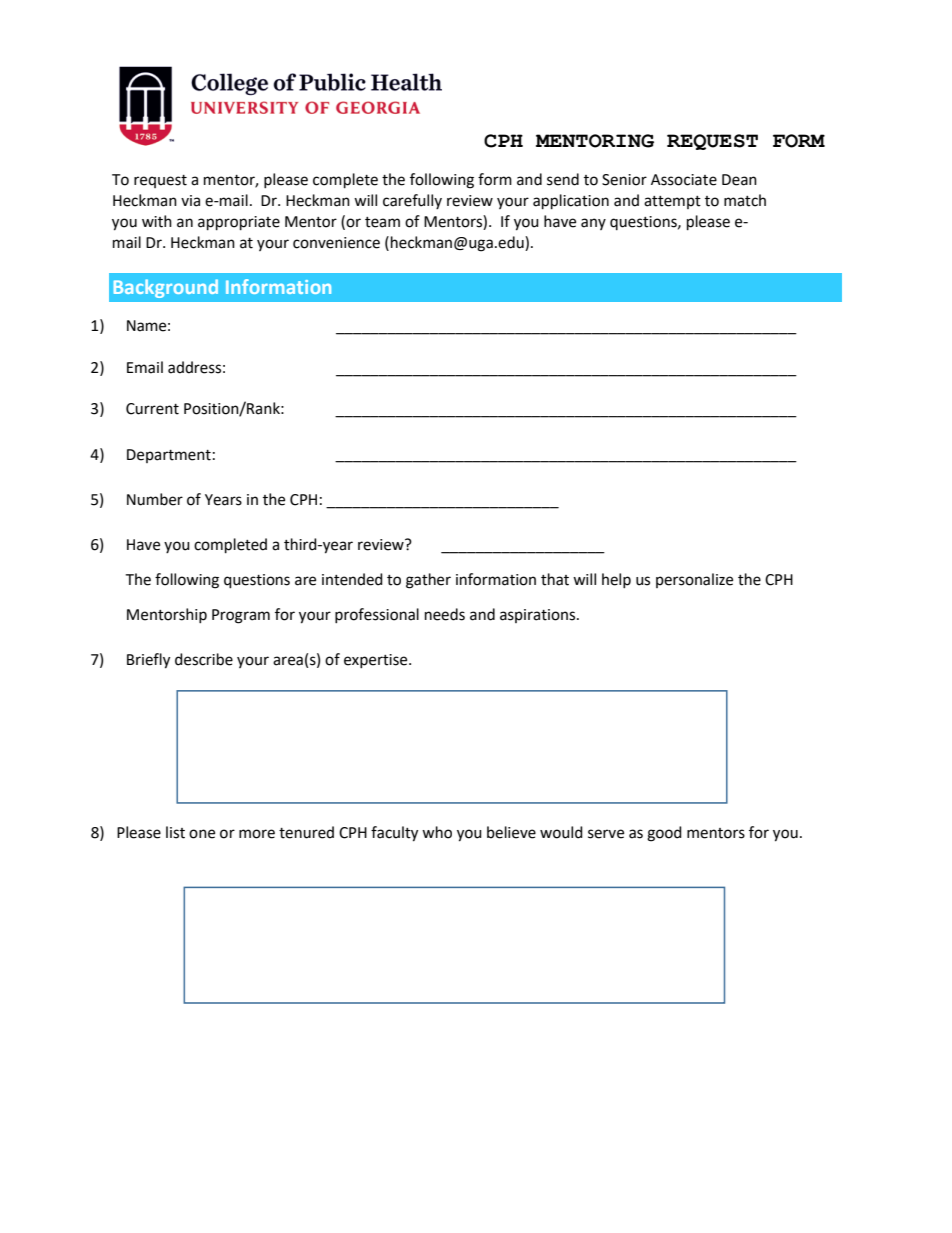 Image resolution: width=952 pixels, height=1233 pixels. What do you see at coordinates (169, 456) in the screenshot?
I see `Department` at bounding box center [169, 456].
